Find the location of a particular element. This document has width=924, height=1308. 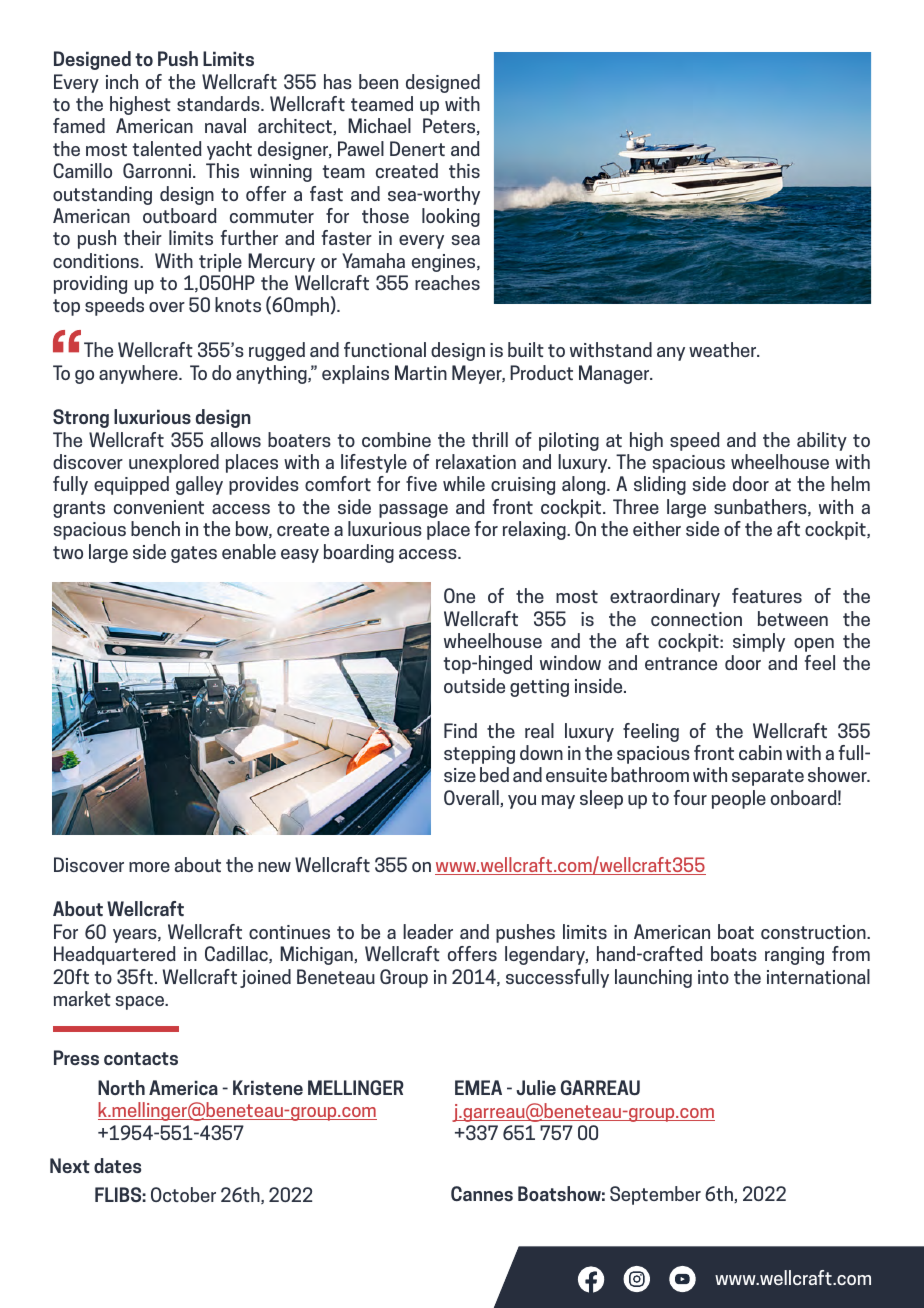

relaxation is located at coordinates (476, 461).
